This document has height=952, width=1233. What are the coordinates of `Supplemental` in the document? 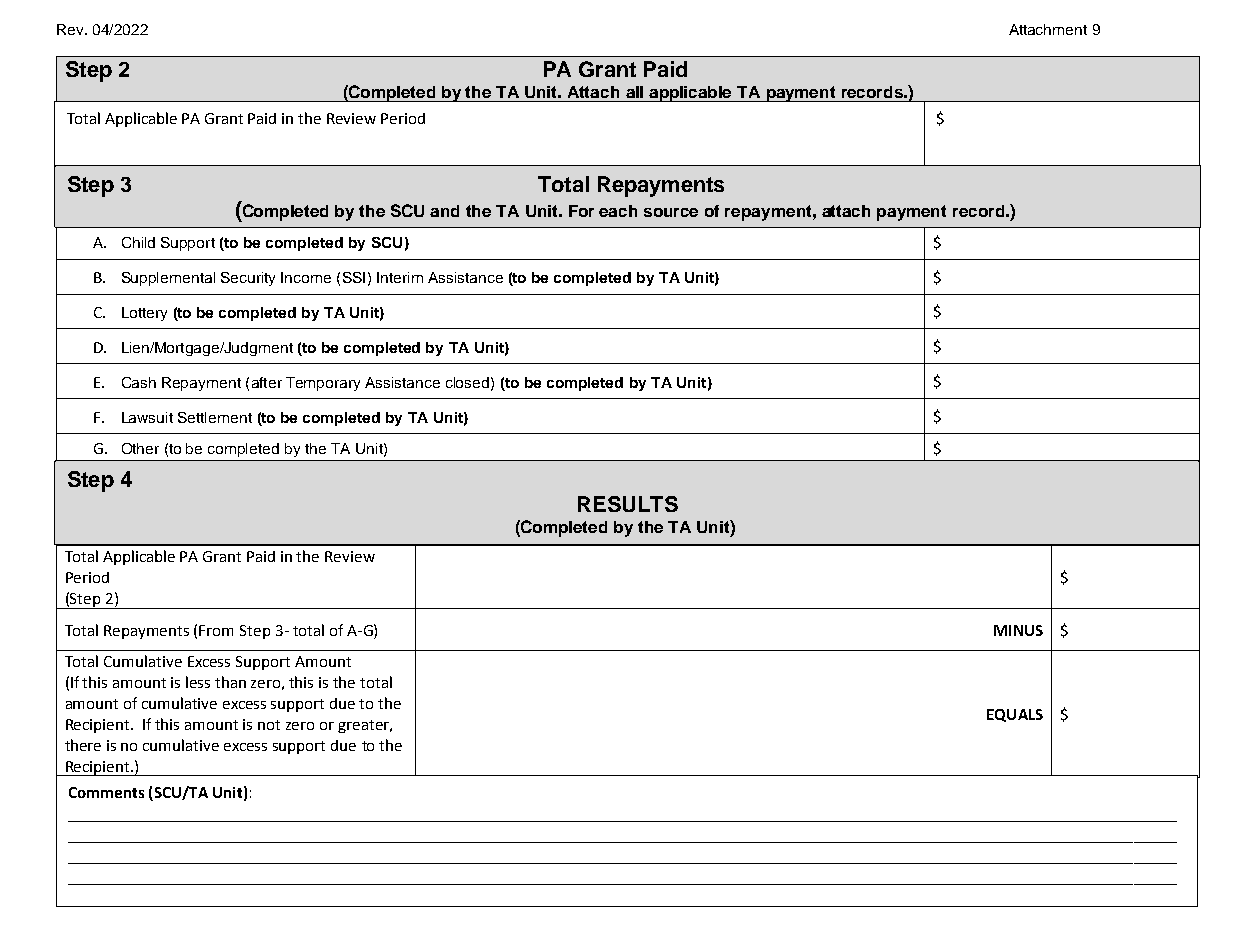 It's located at (168, 279).
